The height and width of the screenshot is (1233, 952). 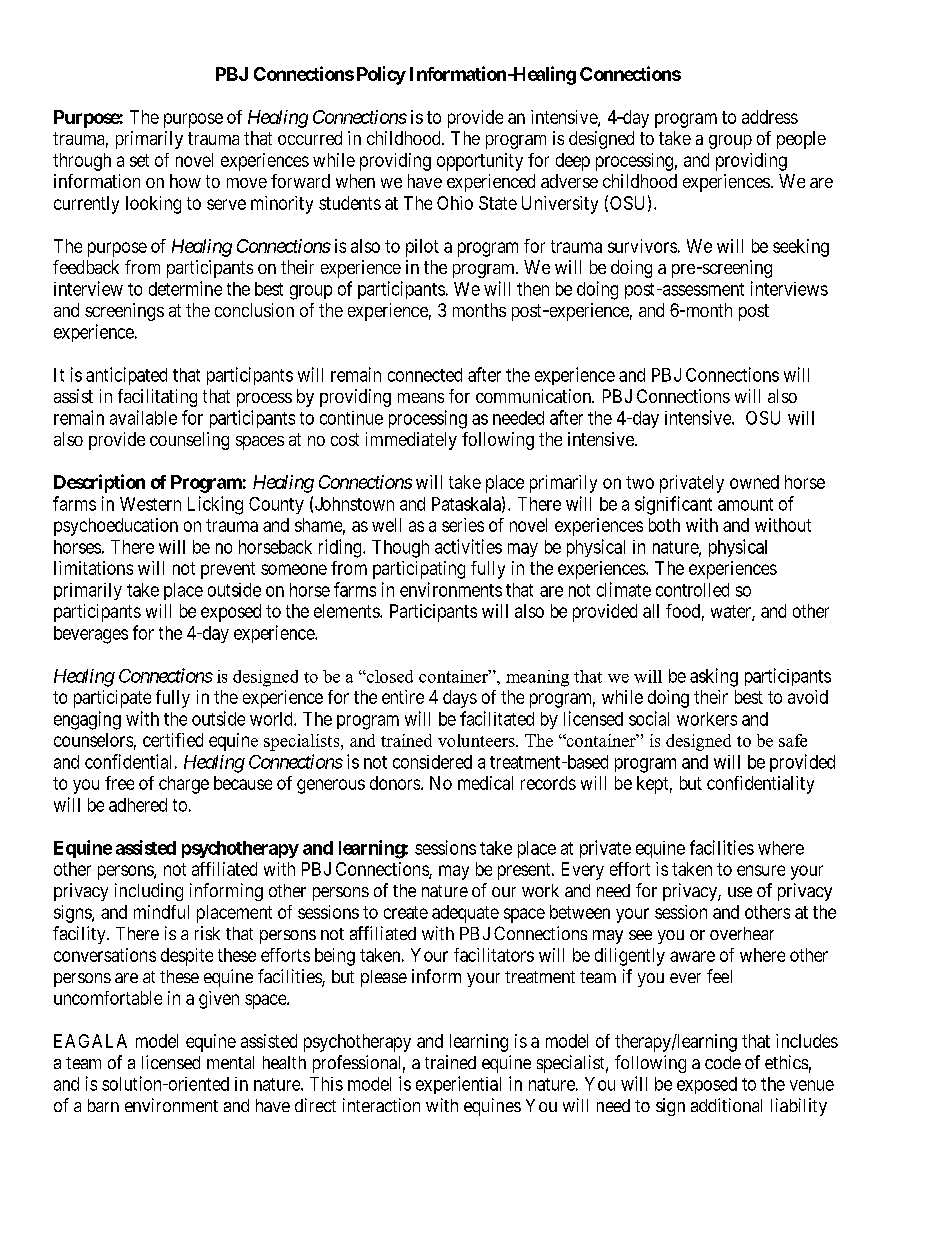 I want to click on prevent, so click(x=228, y=570).
